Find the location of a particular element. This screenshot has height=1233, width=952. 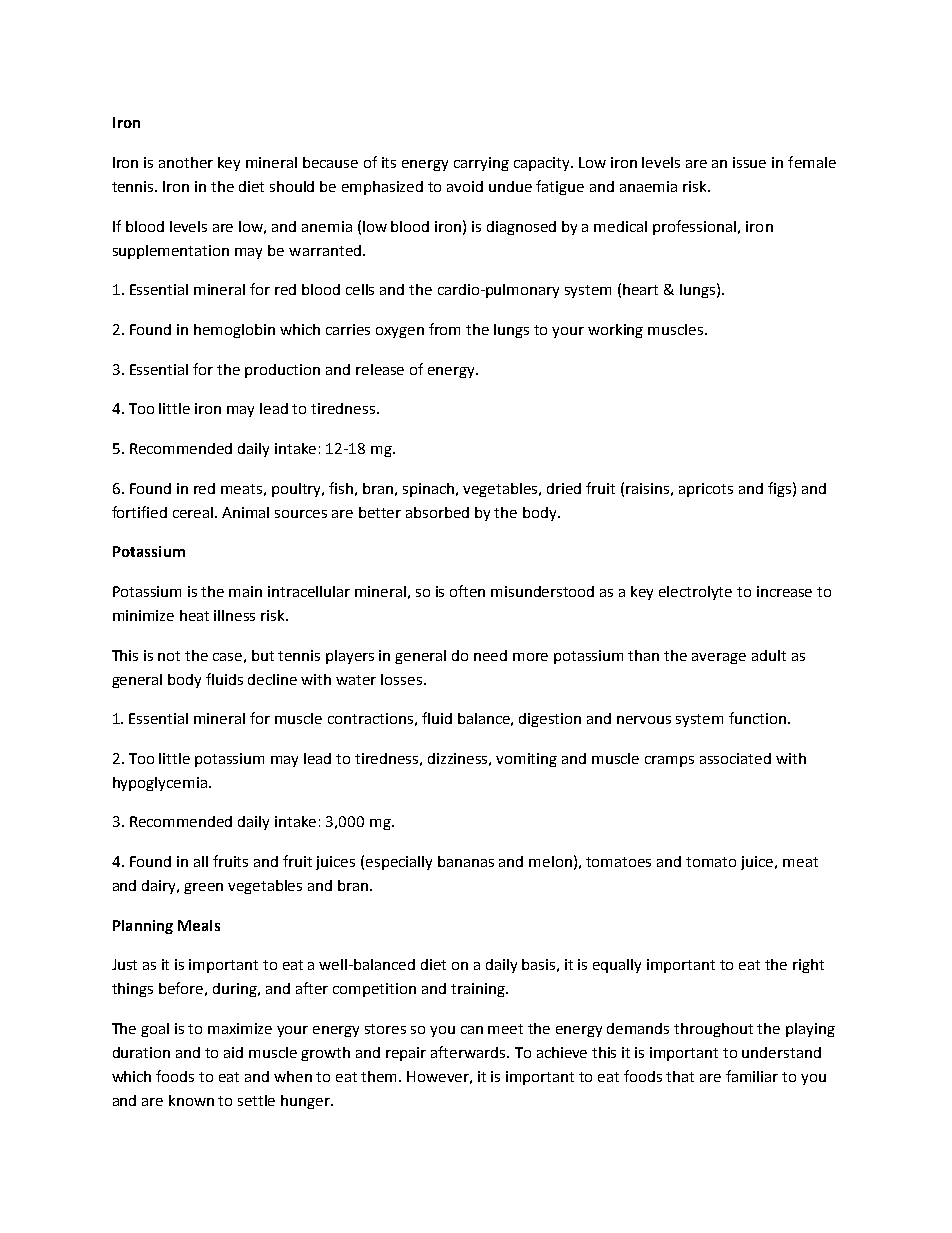

issue is located at coordinates (749, 162).
